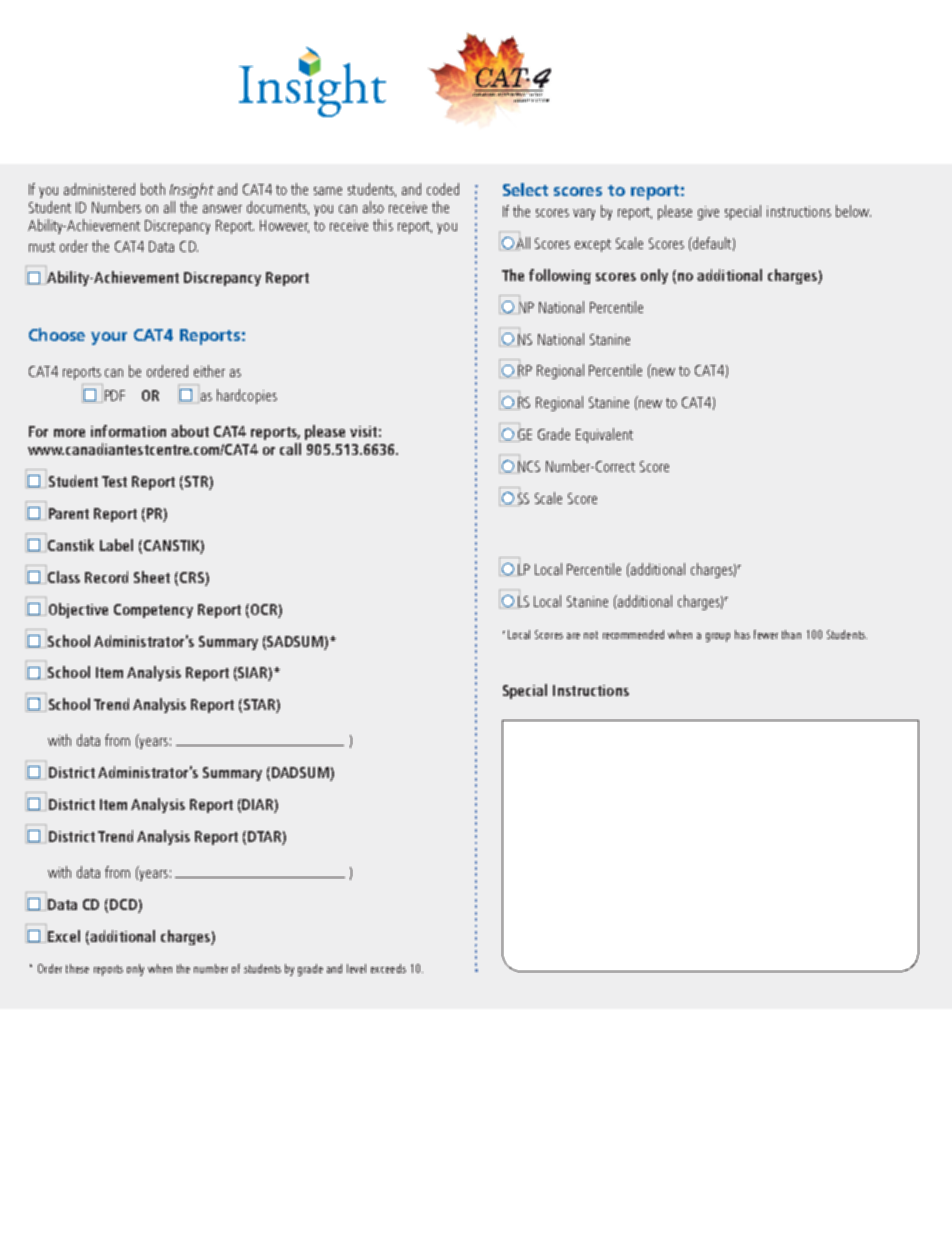  Describe the element at coordinates (766, 634) in the screenshot. I see `fewer` at that location.
